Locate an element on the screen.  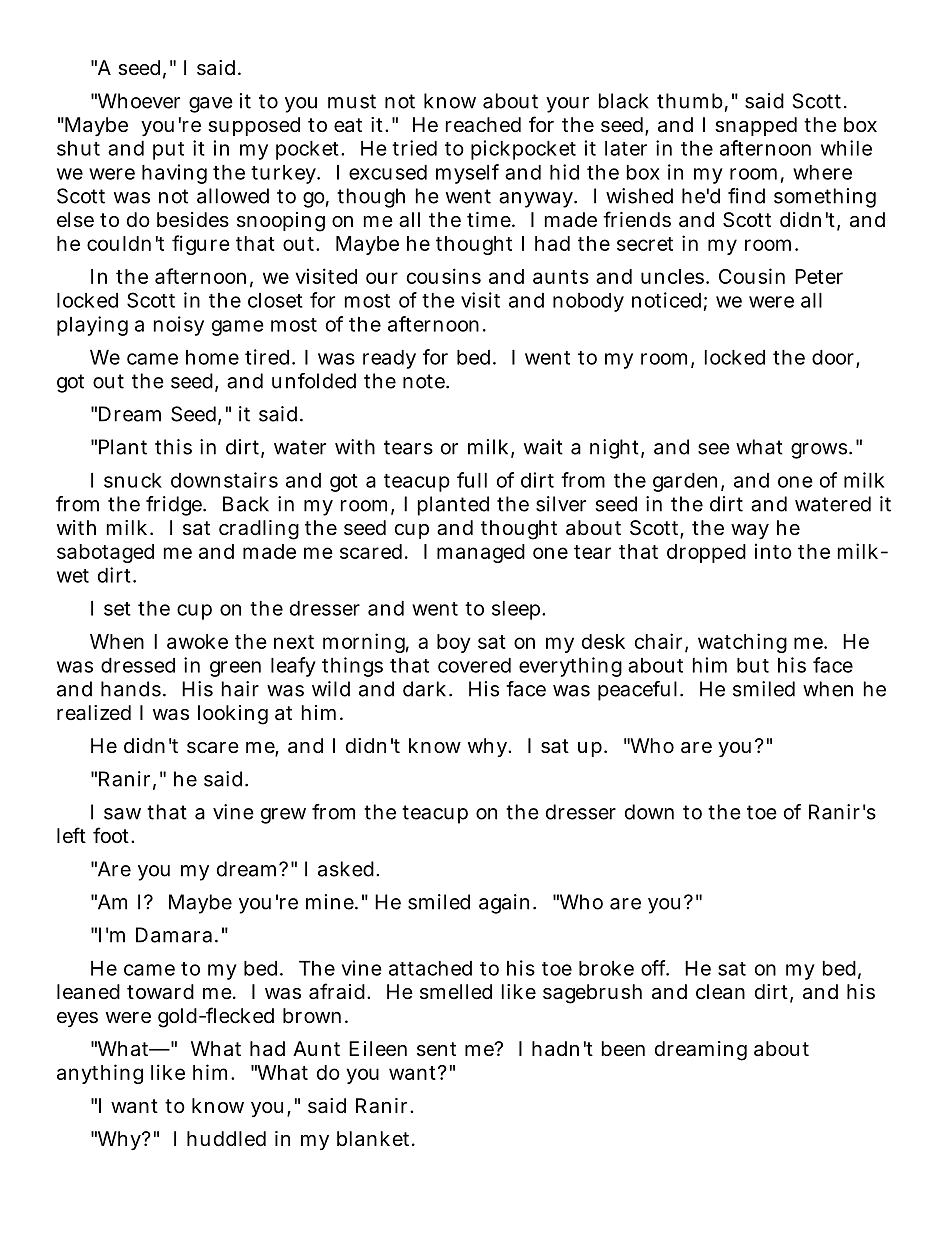
huddled is located at coordinates (226, 1138).
